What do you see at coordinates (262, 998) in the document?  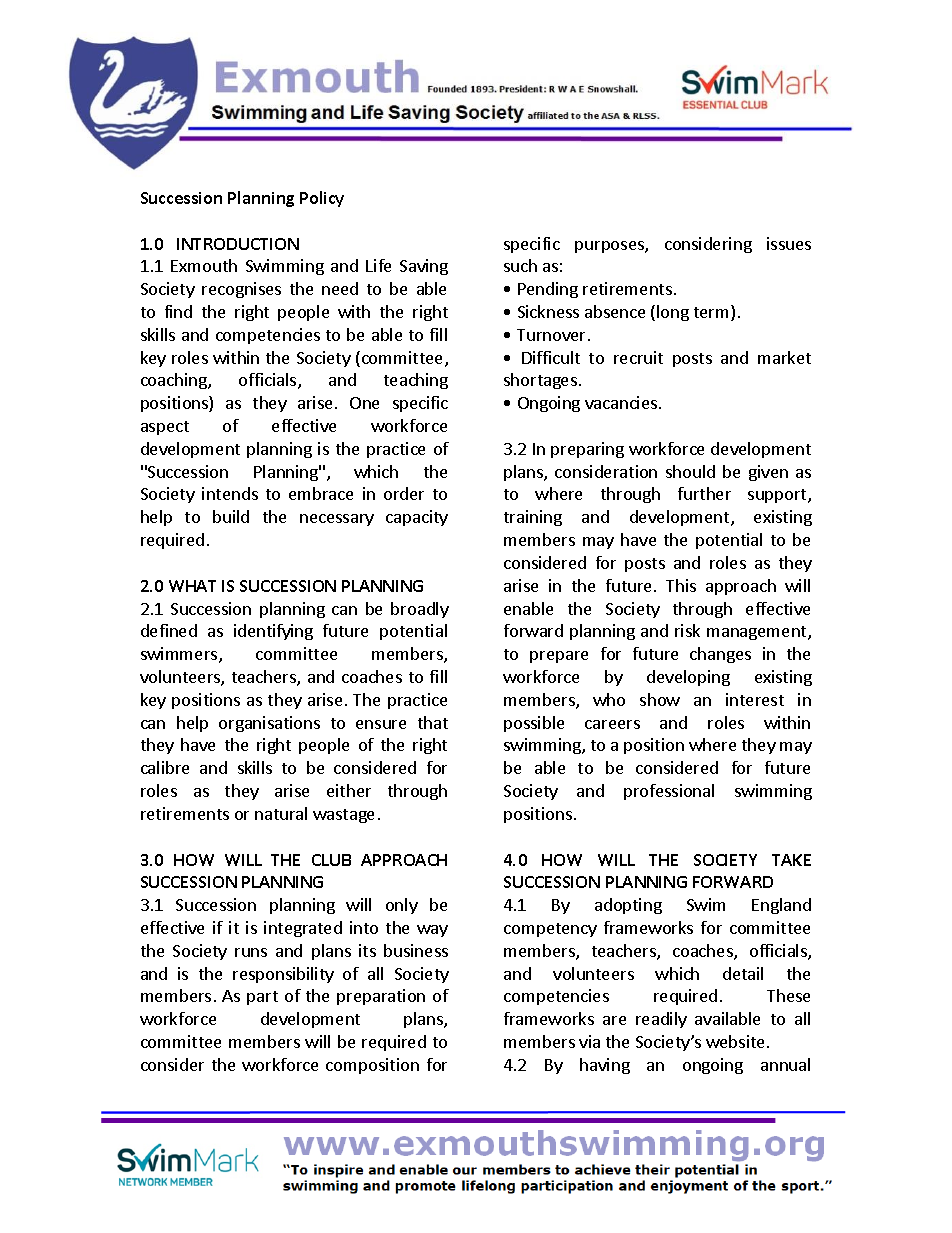 I see `part` at bounding box center [262, 998].
